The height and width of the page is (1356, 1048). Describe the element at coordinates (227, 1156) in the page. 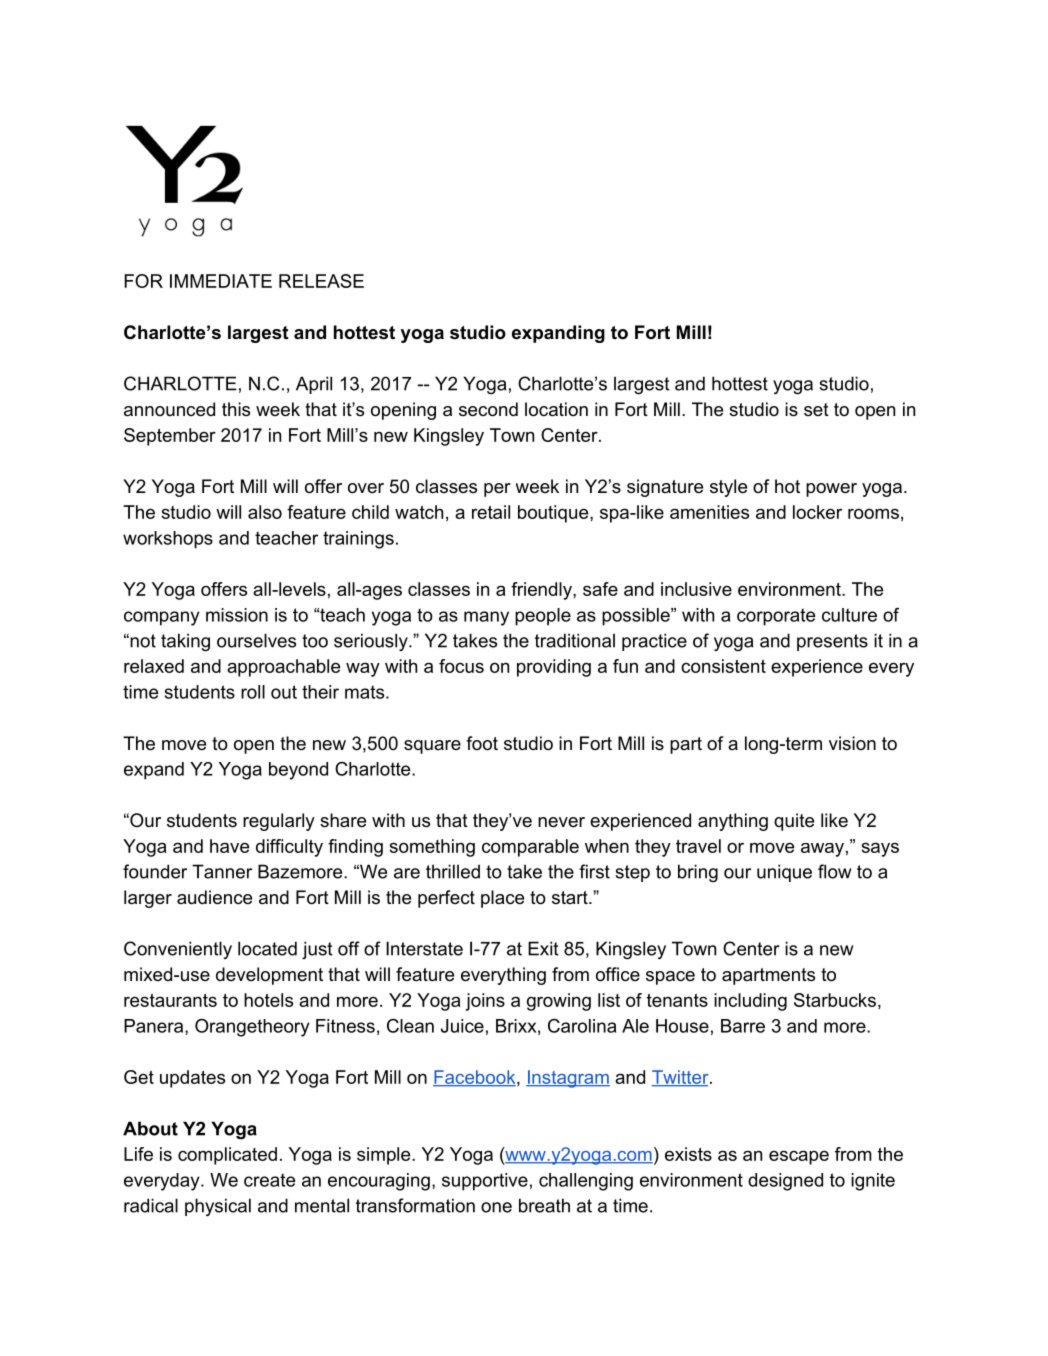

I see `complicated` at that location.
